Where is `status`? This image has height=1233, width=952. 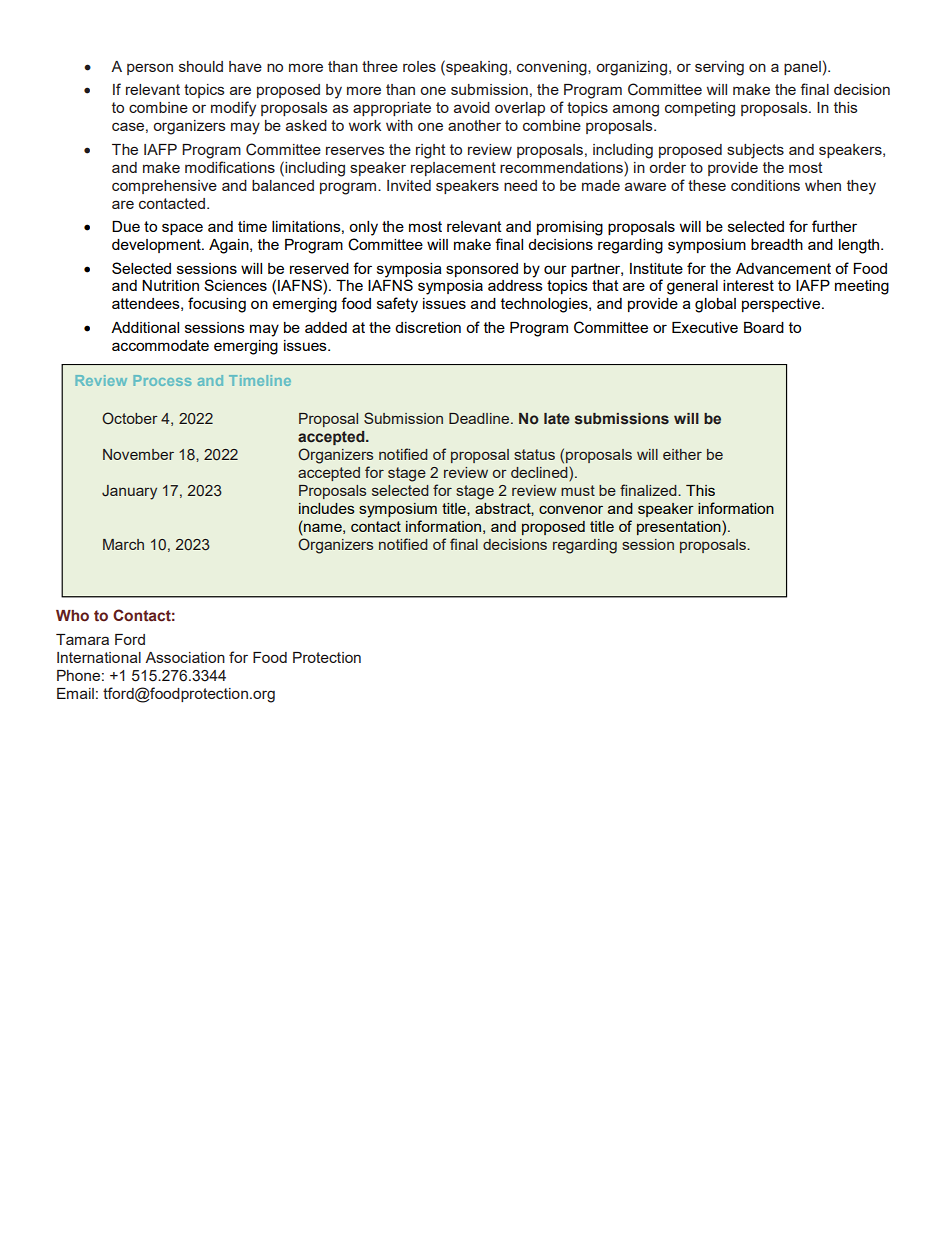
status is located at coordinates (534, 454).
